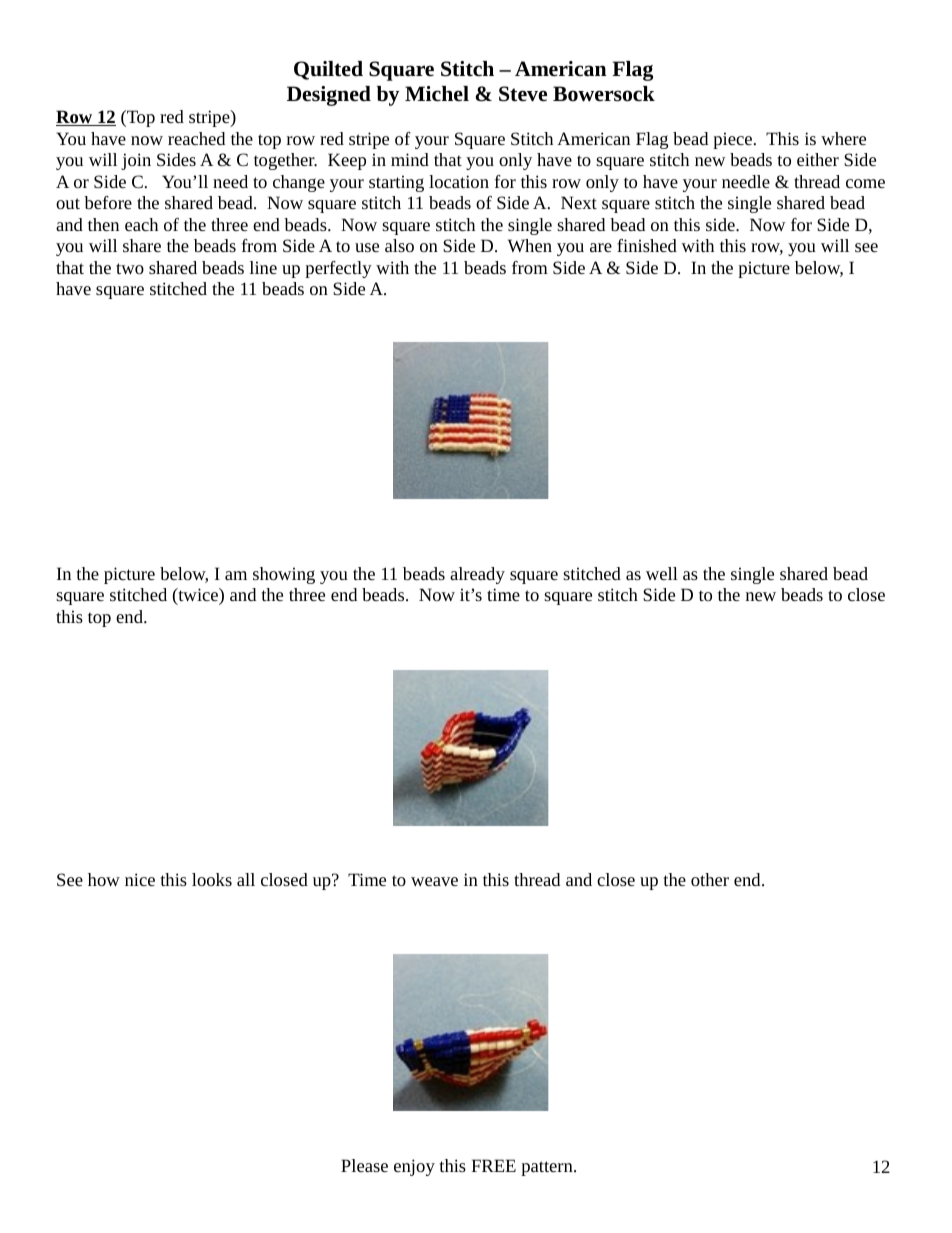  What do you see at coordinates (477, 575) in the page?
I see `already` at bounding box center [477, 575].
